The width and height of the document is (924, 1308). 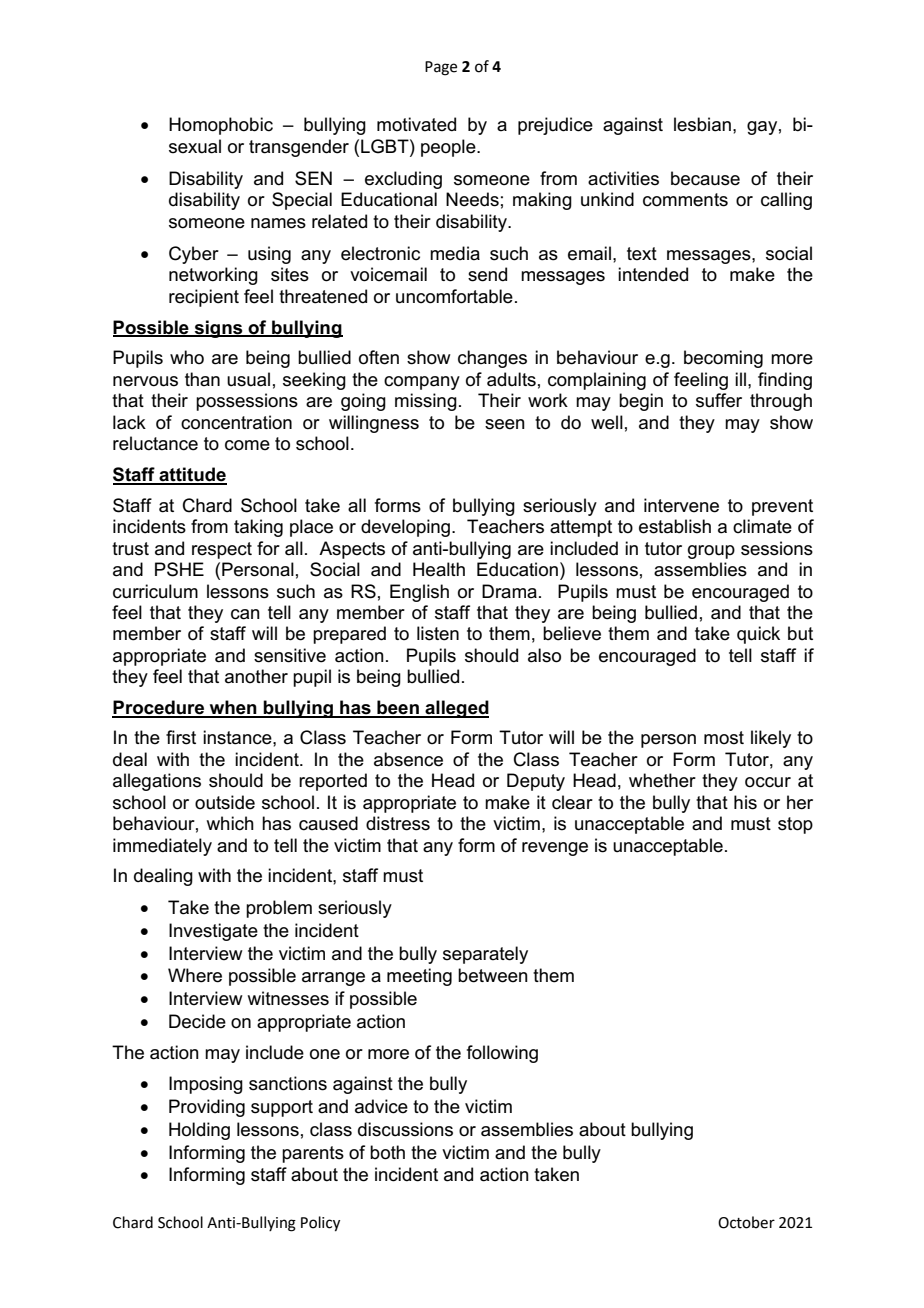 What do you see at coordinates (681, 505) in the document?
I see `intervene` at bounding box center [681, 505].
